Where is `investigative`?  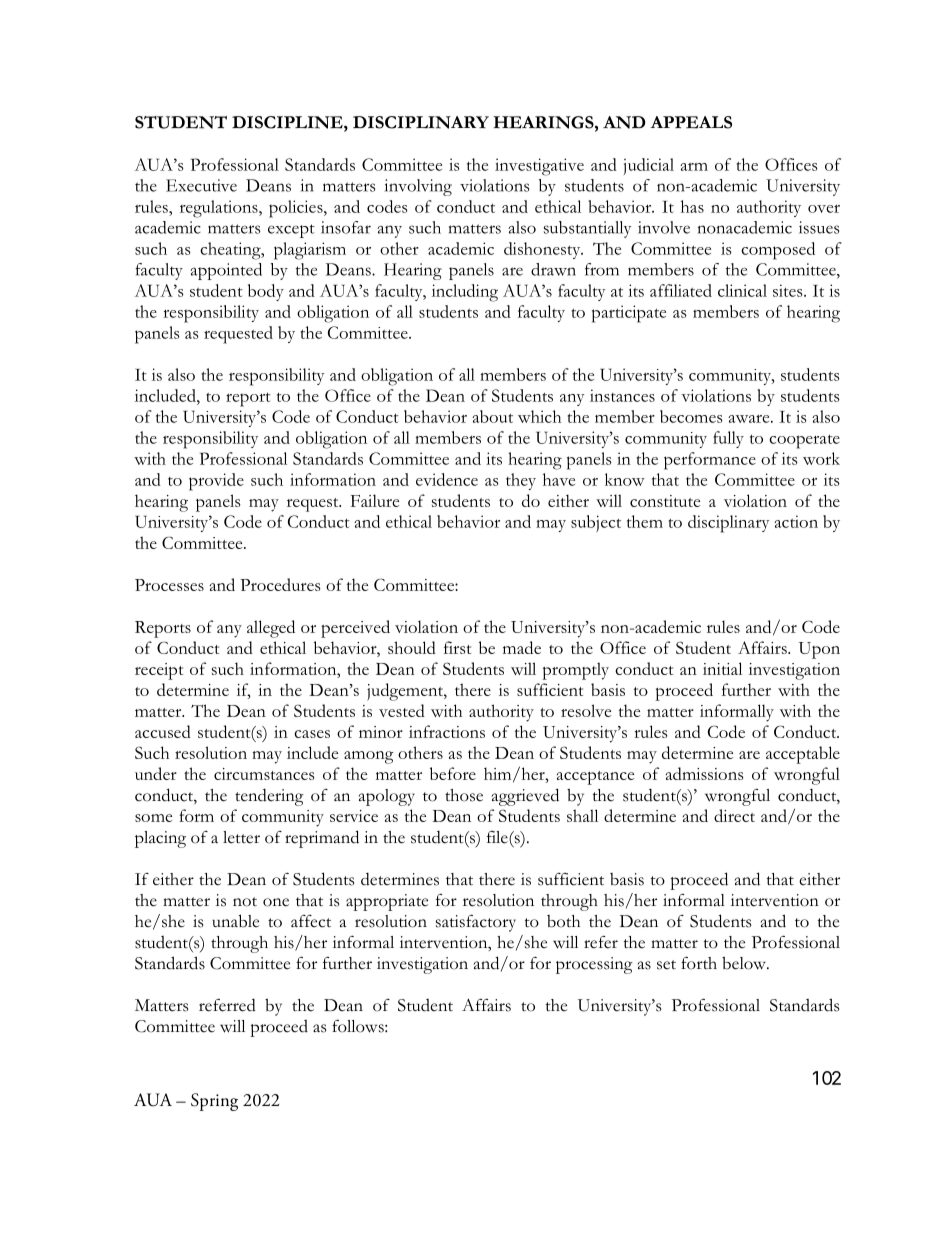 investigative is located at coordinates (539, 167).
